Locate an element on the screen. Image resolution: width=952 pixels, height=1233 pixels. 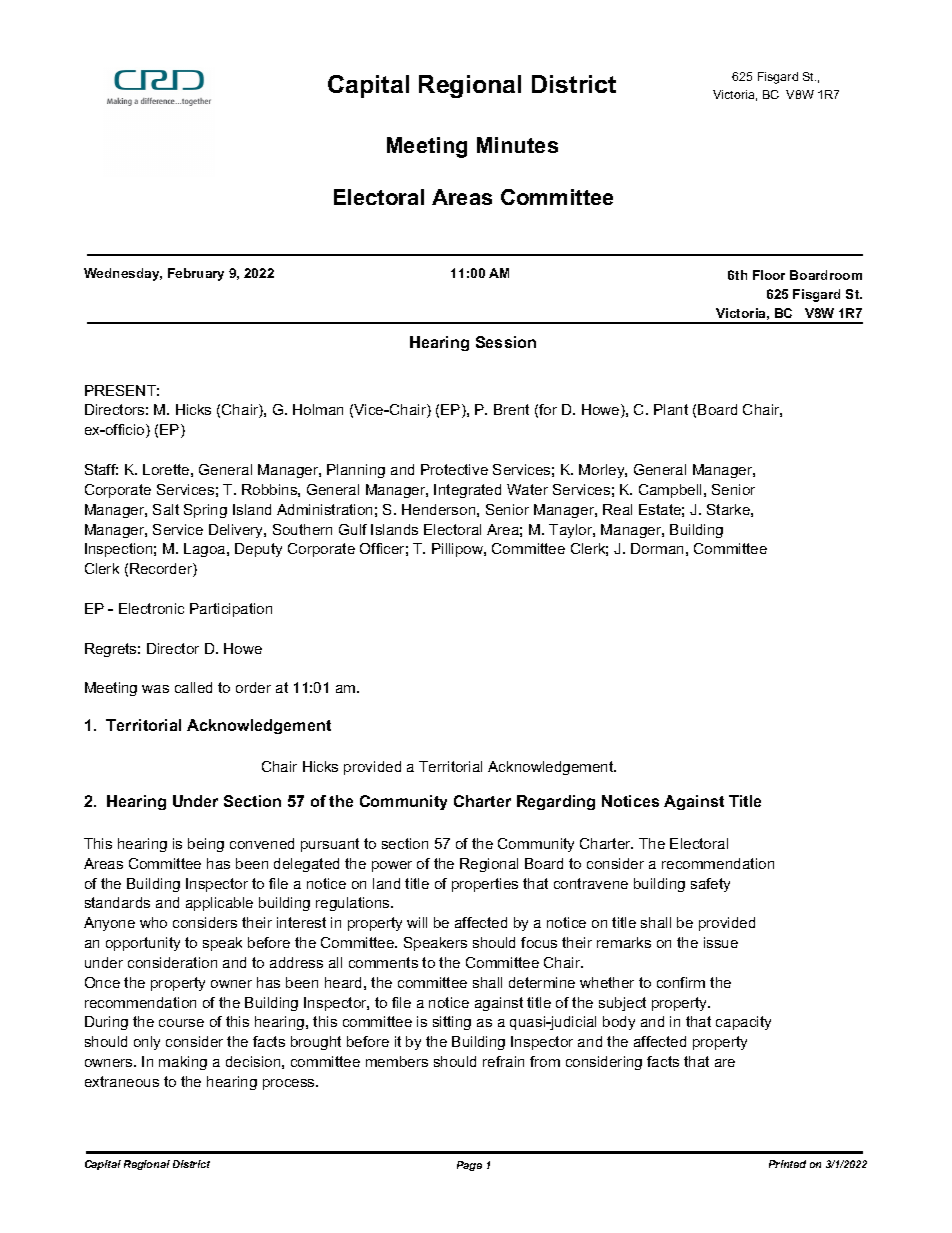
Real is located at coordinates (617, 509).
